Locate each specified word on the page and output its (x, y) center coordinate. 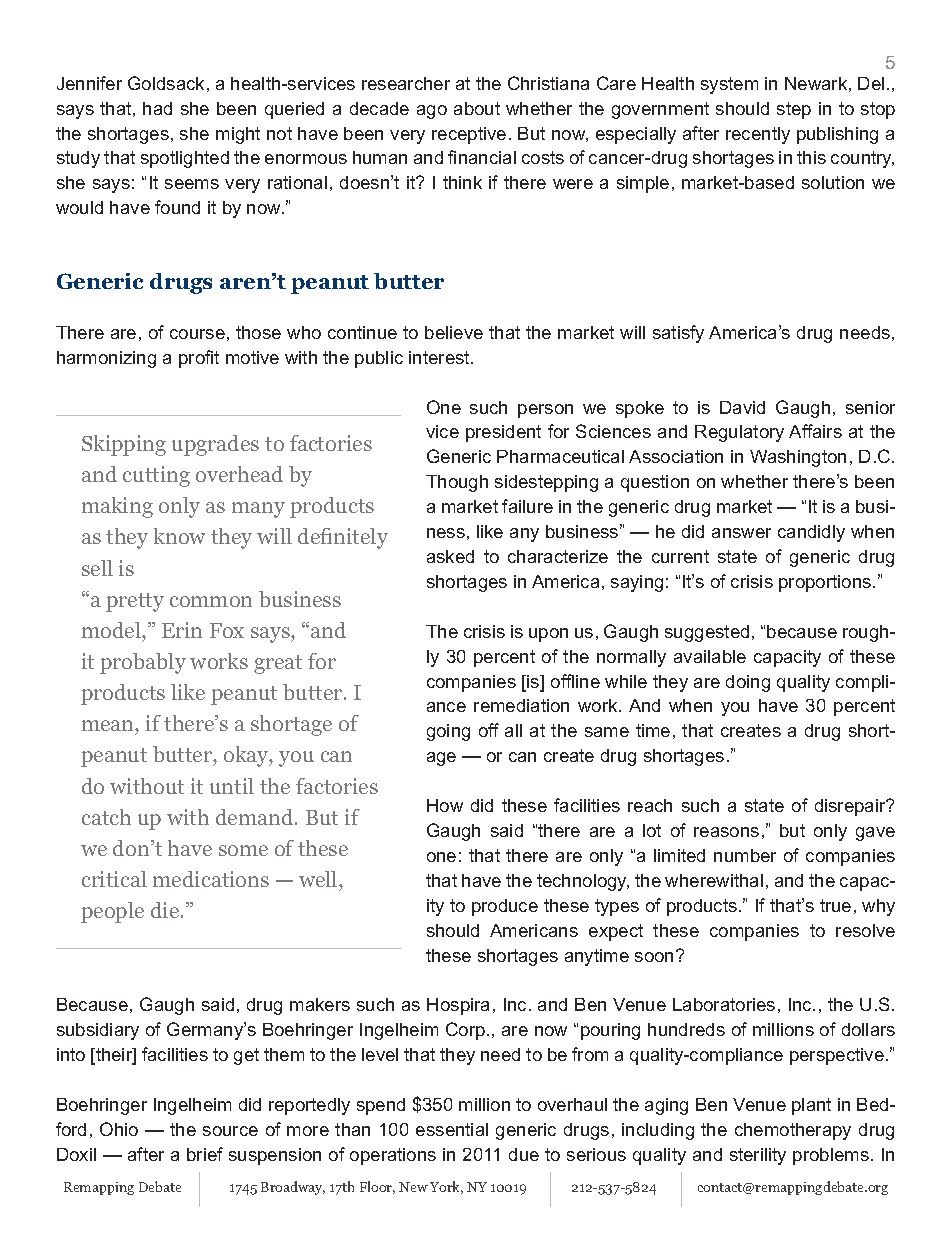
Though (457, 483)
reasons (726, 832)
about (477, 108)
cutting (156, 476)
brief (205, 1154)
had (157, 108)
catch (106, 817)
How (445, 805)
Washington (798, 458)
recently (758, 135)
